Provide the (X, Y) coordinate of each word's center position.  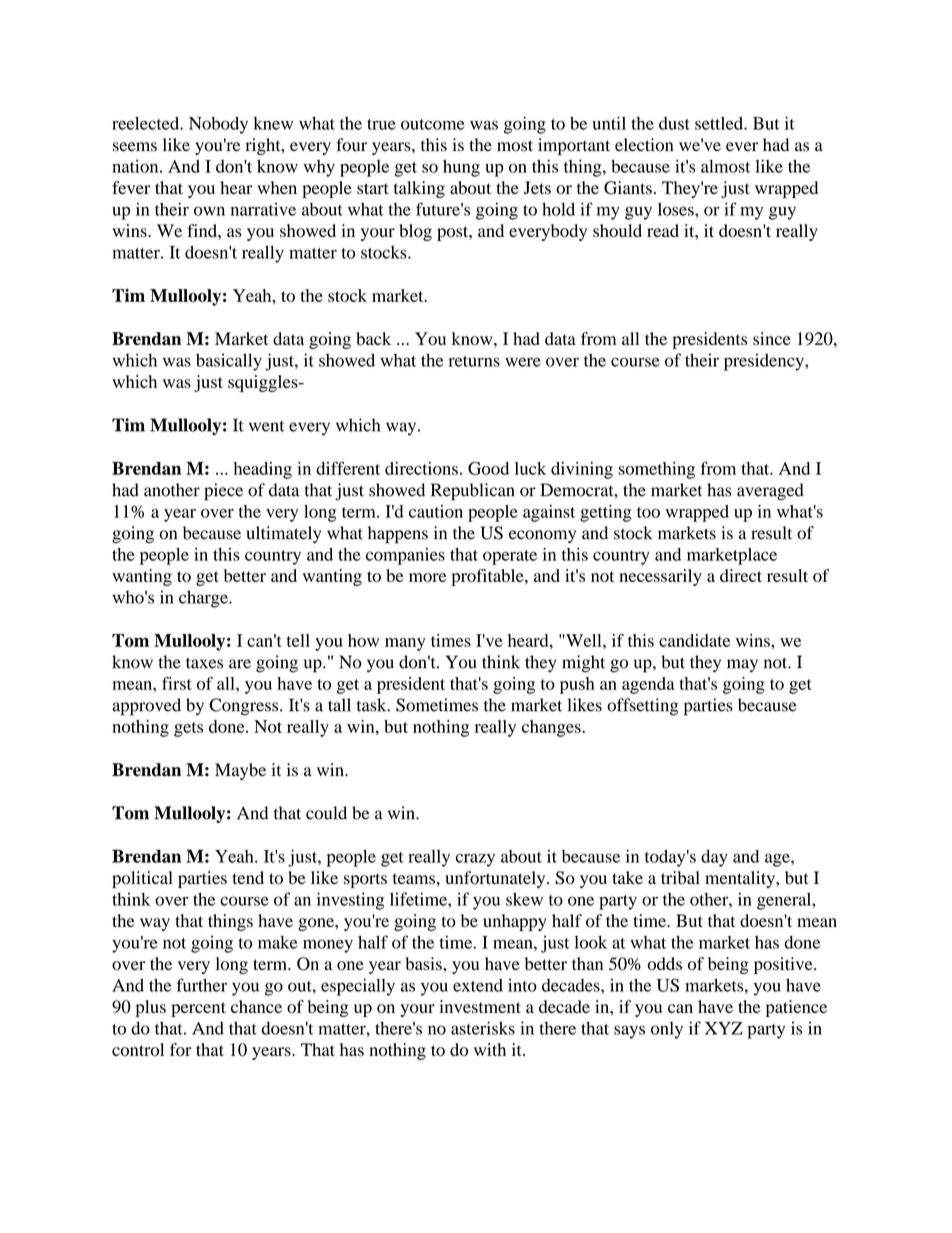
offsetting (642, 707)
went (267, 426)
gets (188, 729)
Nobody (218, 125)
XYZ (724, 1028)
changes (552, 728)
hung (461, 168)
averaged (770, 492)
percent (198, 1009)
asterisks (483, 1028)
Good (488, 468)
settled (720, 123)
